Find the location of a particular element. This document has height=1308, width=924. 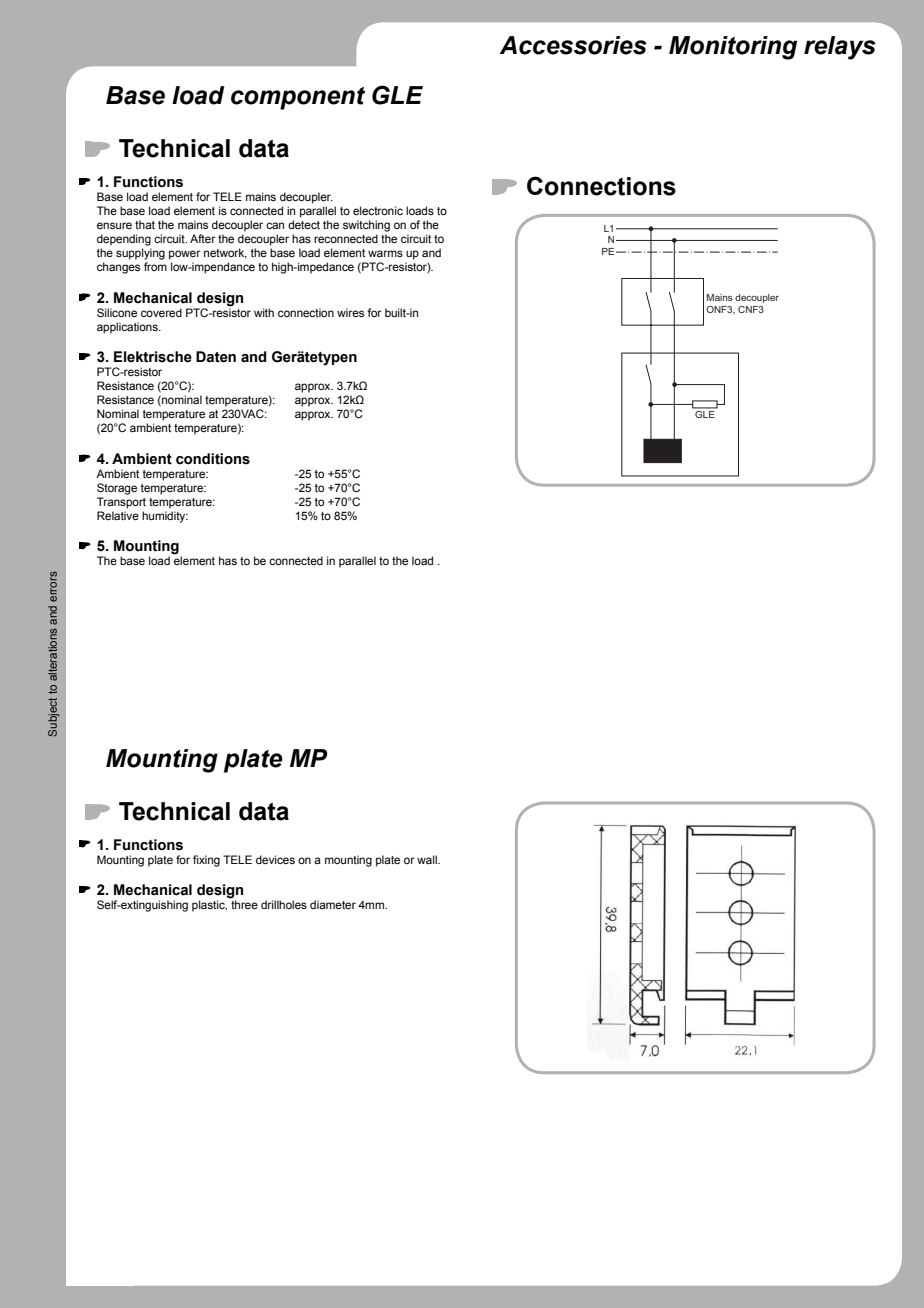

humidity is located at coordinates (165, 517).
